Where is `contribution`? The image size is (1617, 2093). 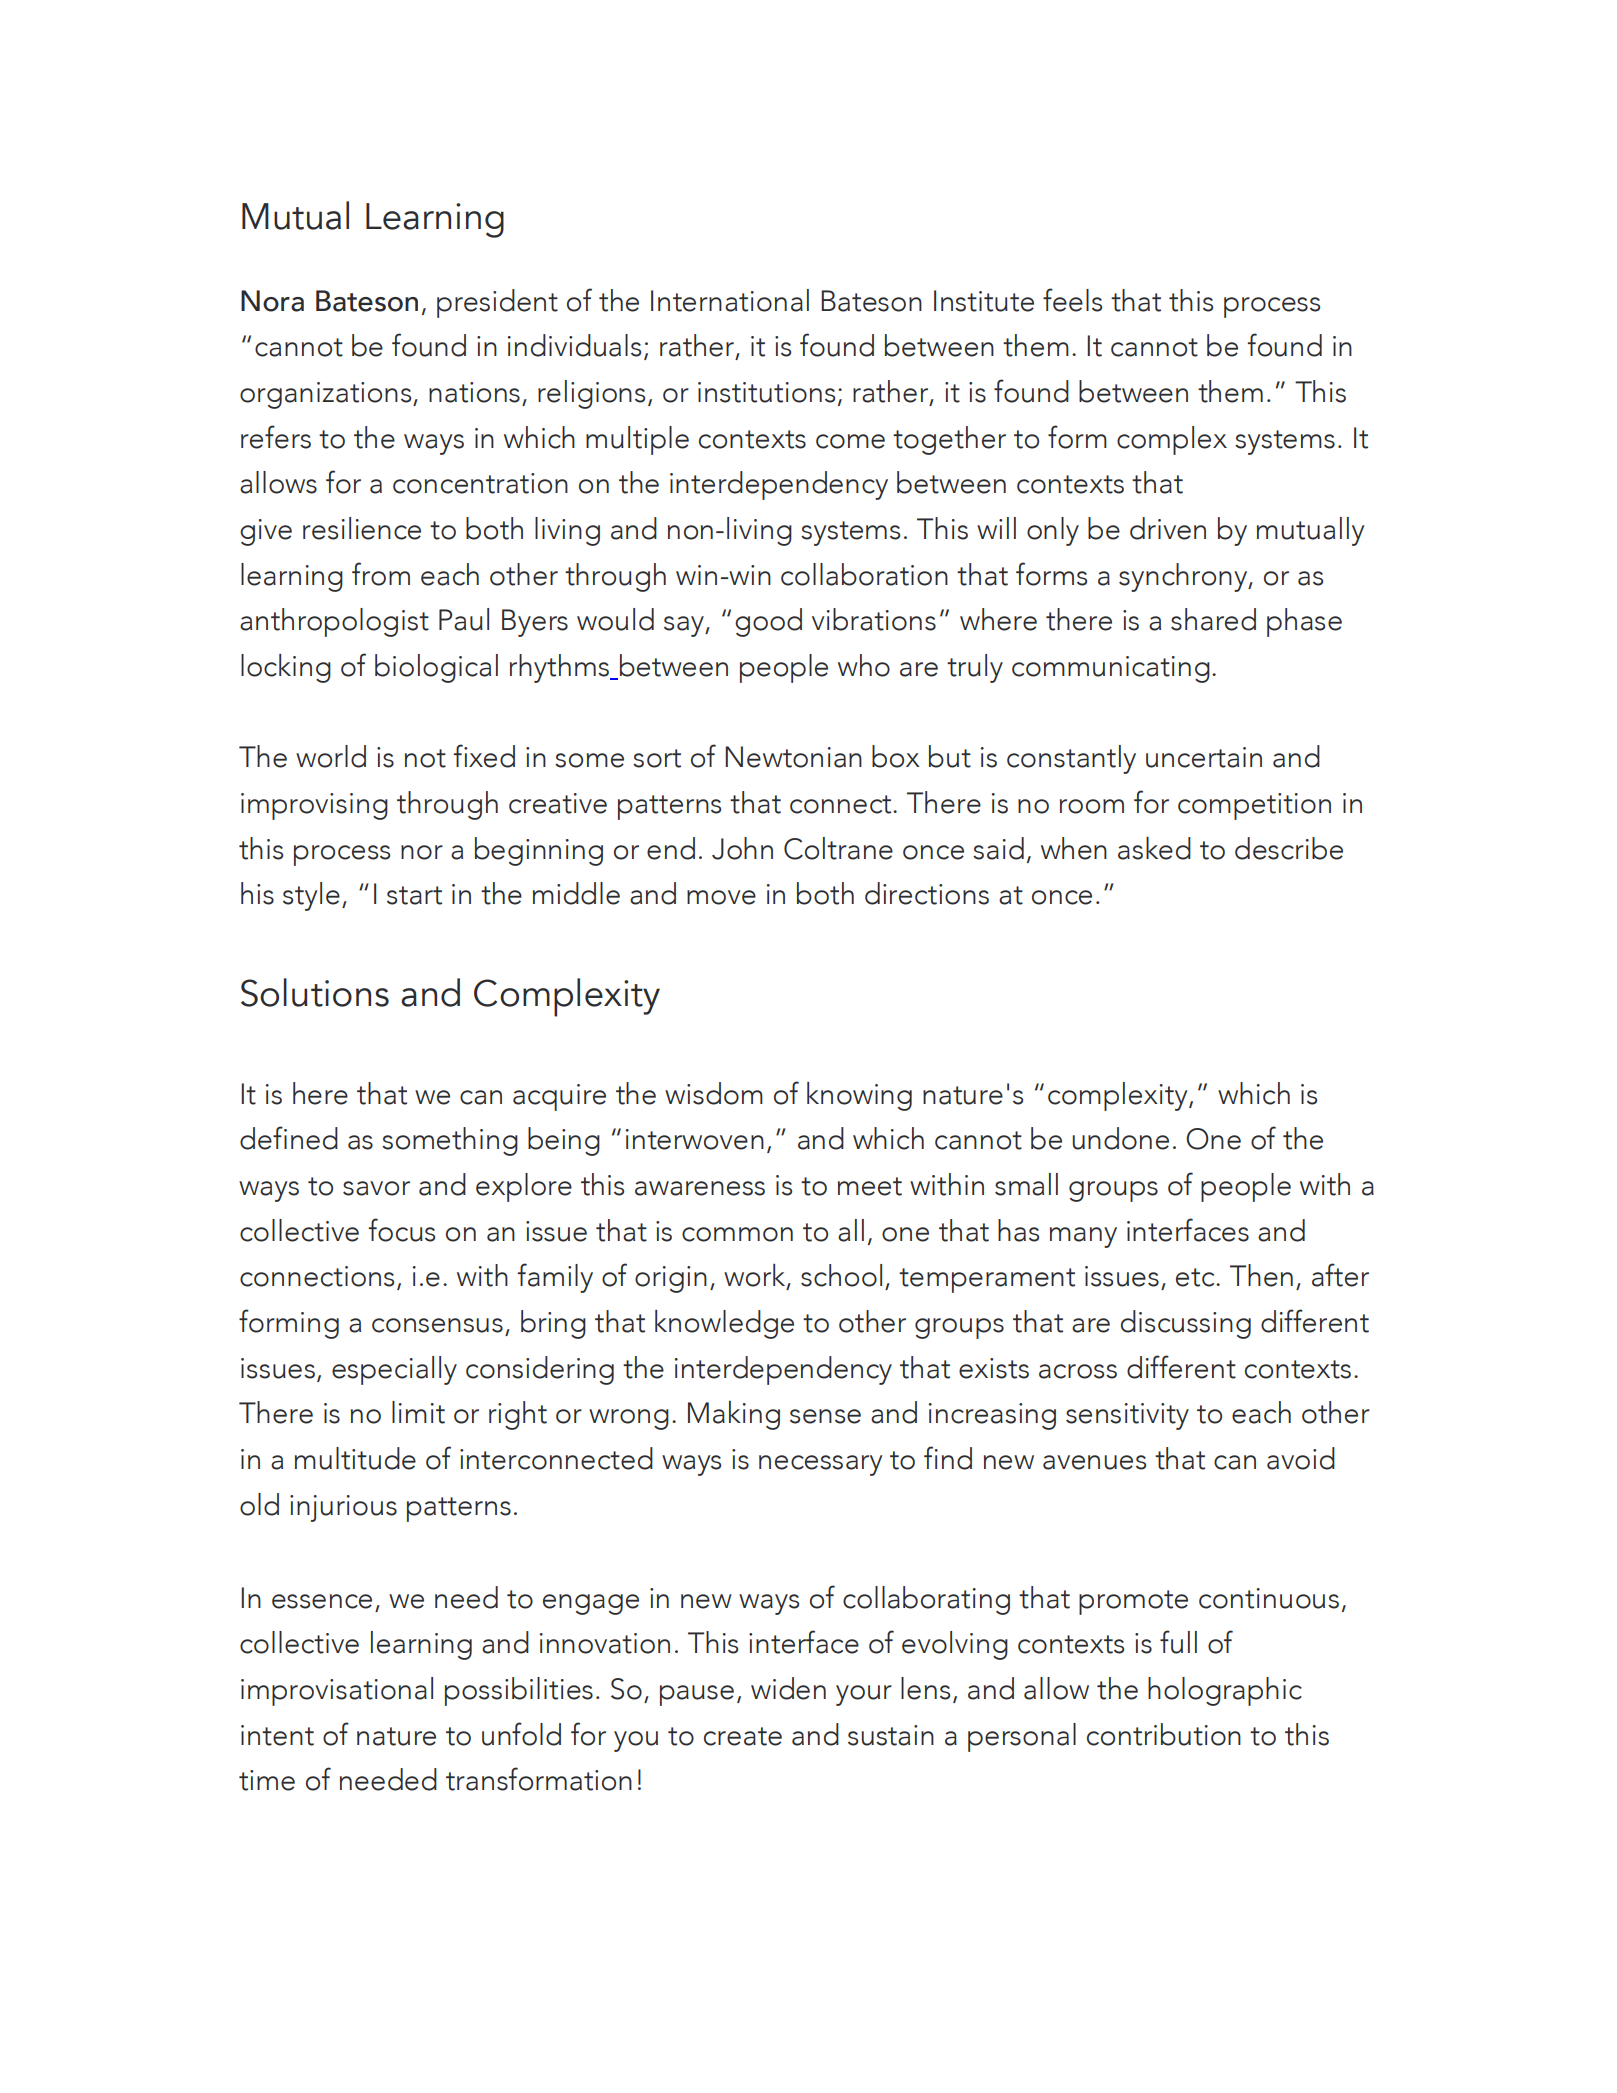 contribution is located at coordinates (1164, 1734).
